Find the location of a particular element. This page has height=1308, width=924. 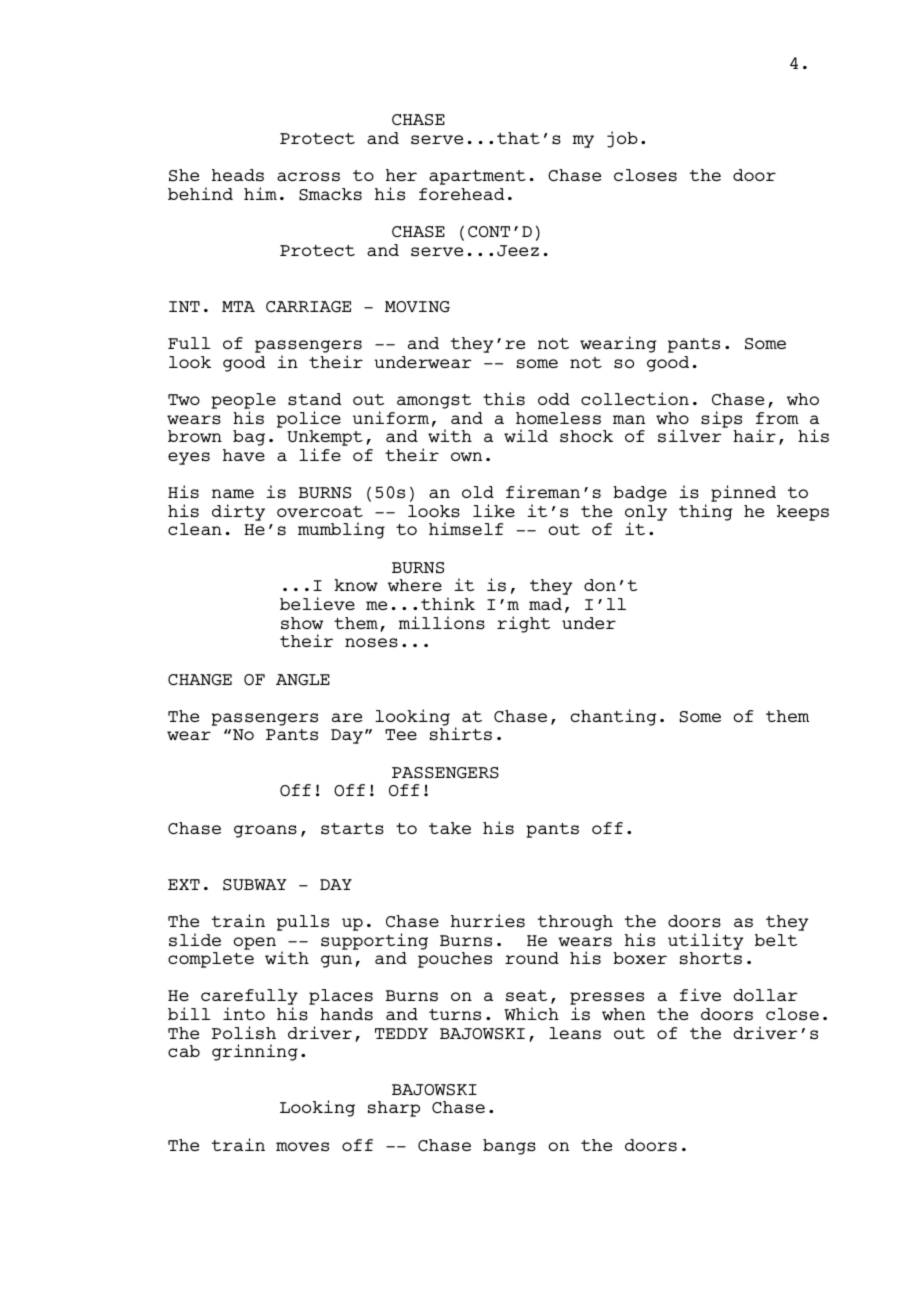

groans is located at coordinates (265, 831).
